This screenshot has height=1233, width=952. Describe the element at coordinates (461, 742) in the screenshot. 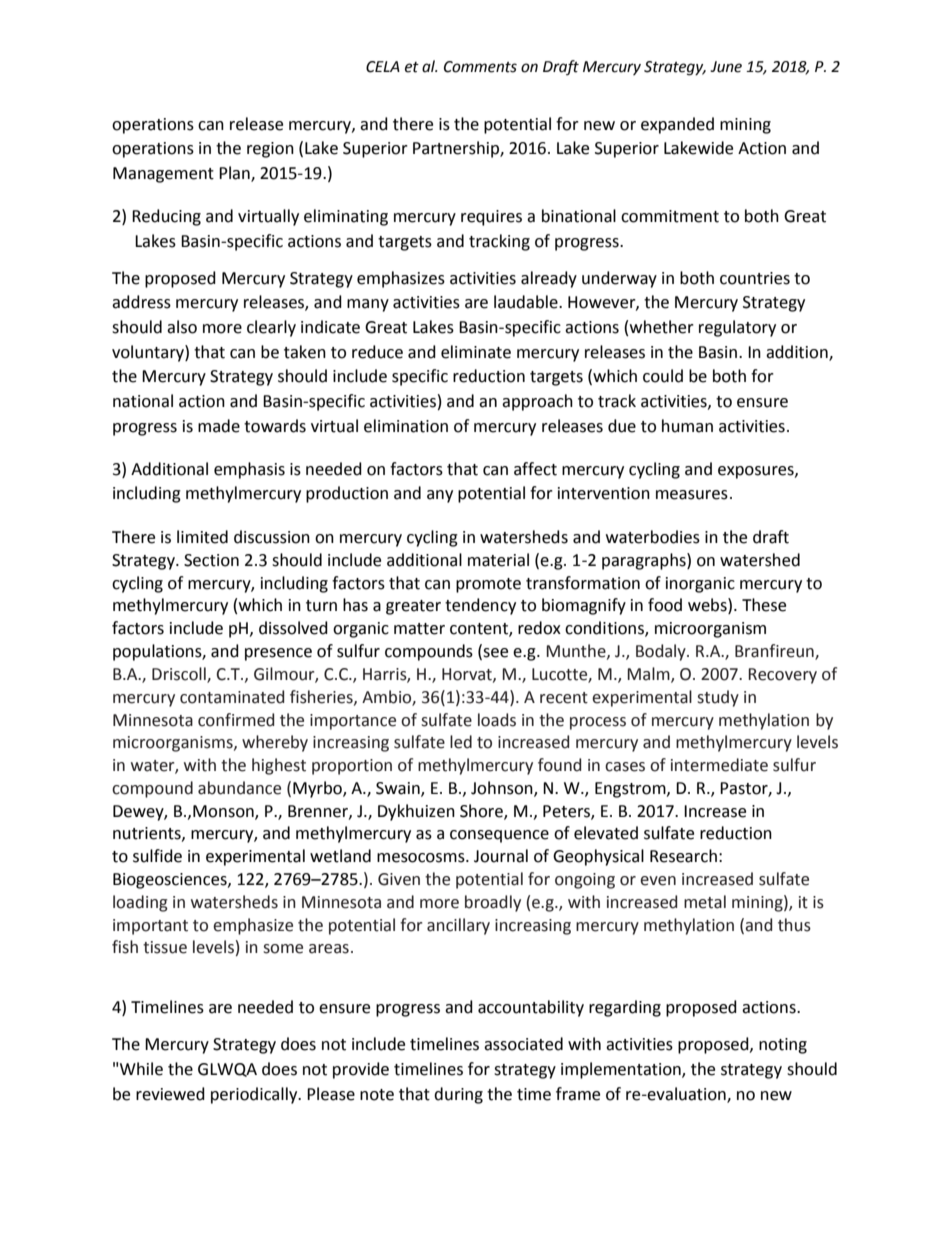

I see `led` at that location.
